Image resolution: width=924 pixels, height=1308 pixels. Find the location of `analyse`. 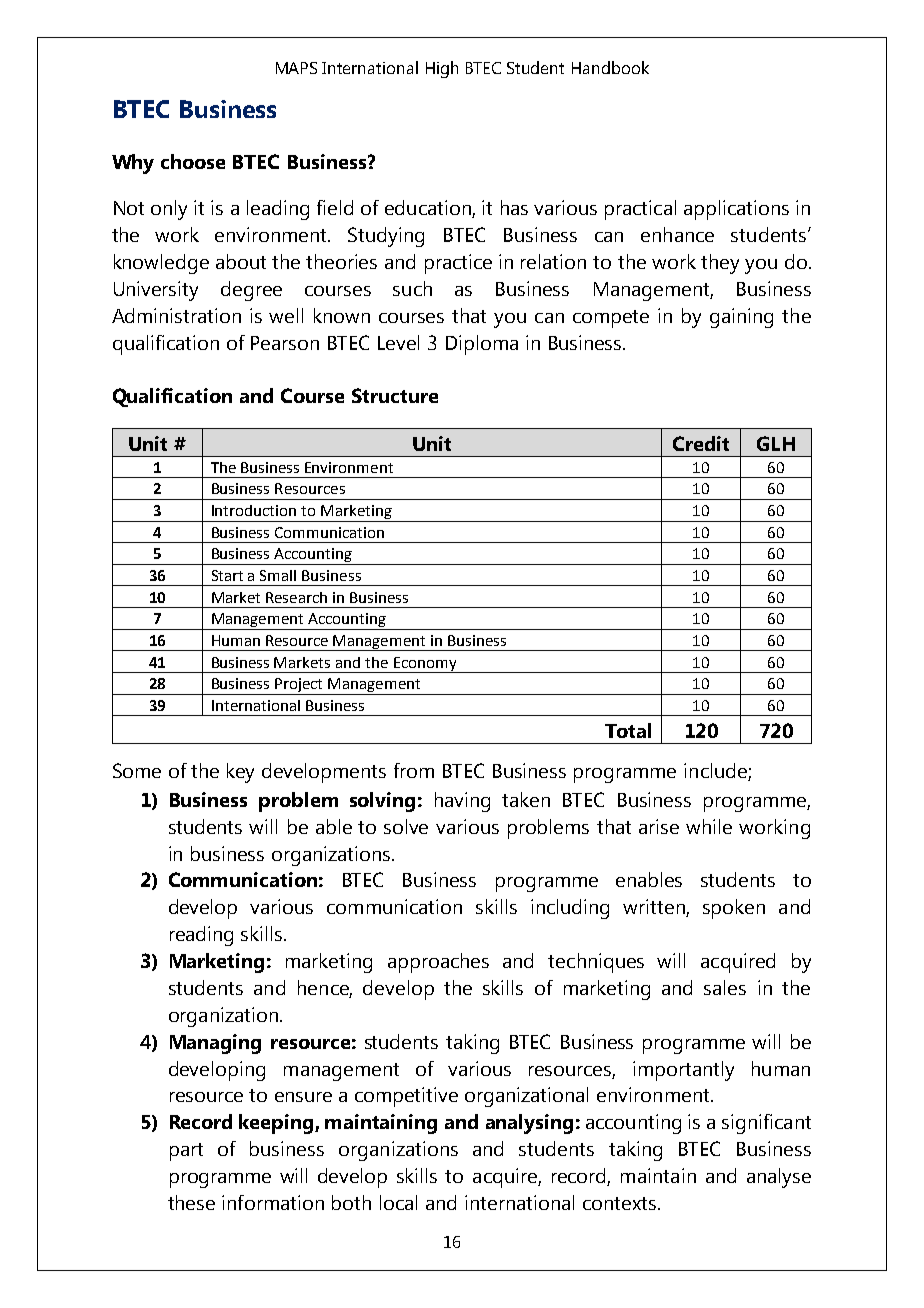

analyse is located at coordinates (779, 1178).
